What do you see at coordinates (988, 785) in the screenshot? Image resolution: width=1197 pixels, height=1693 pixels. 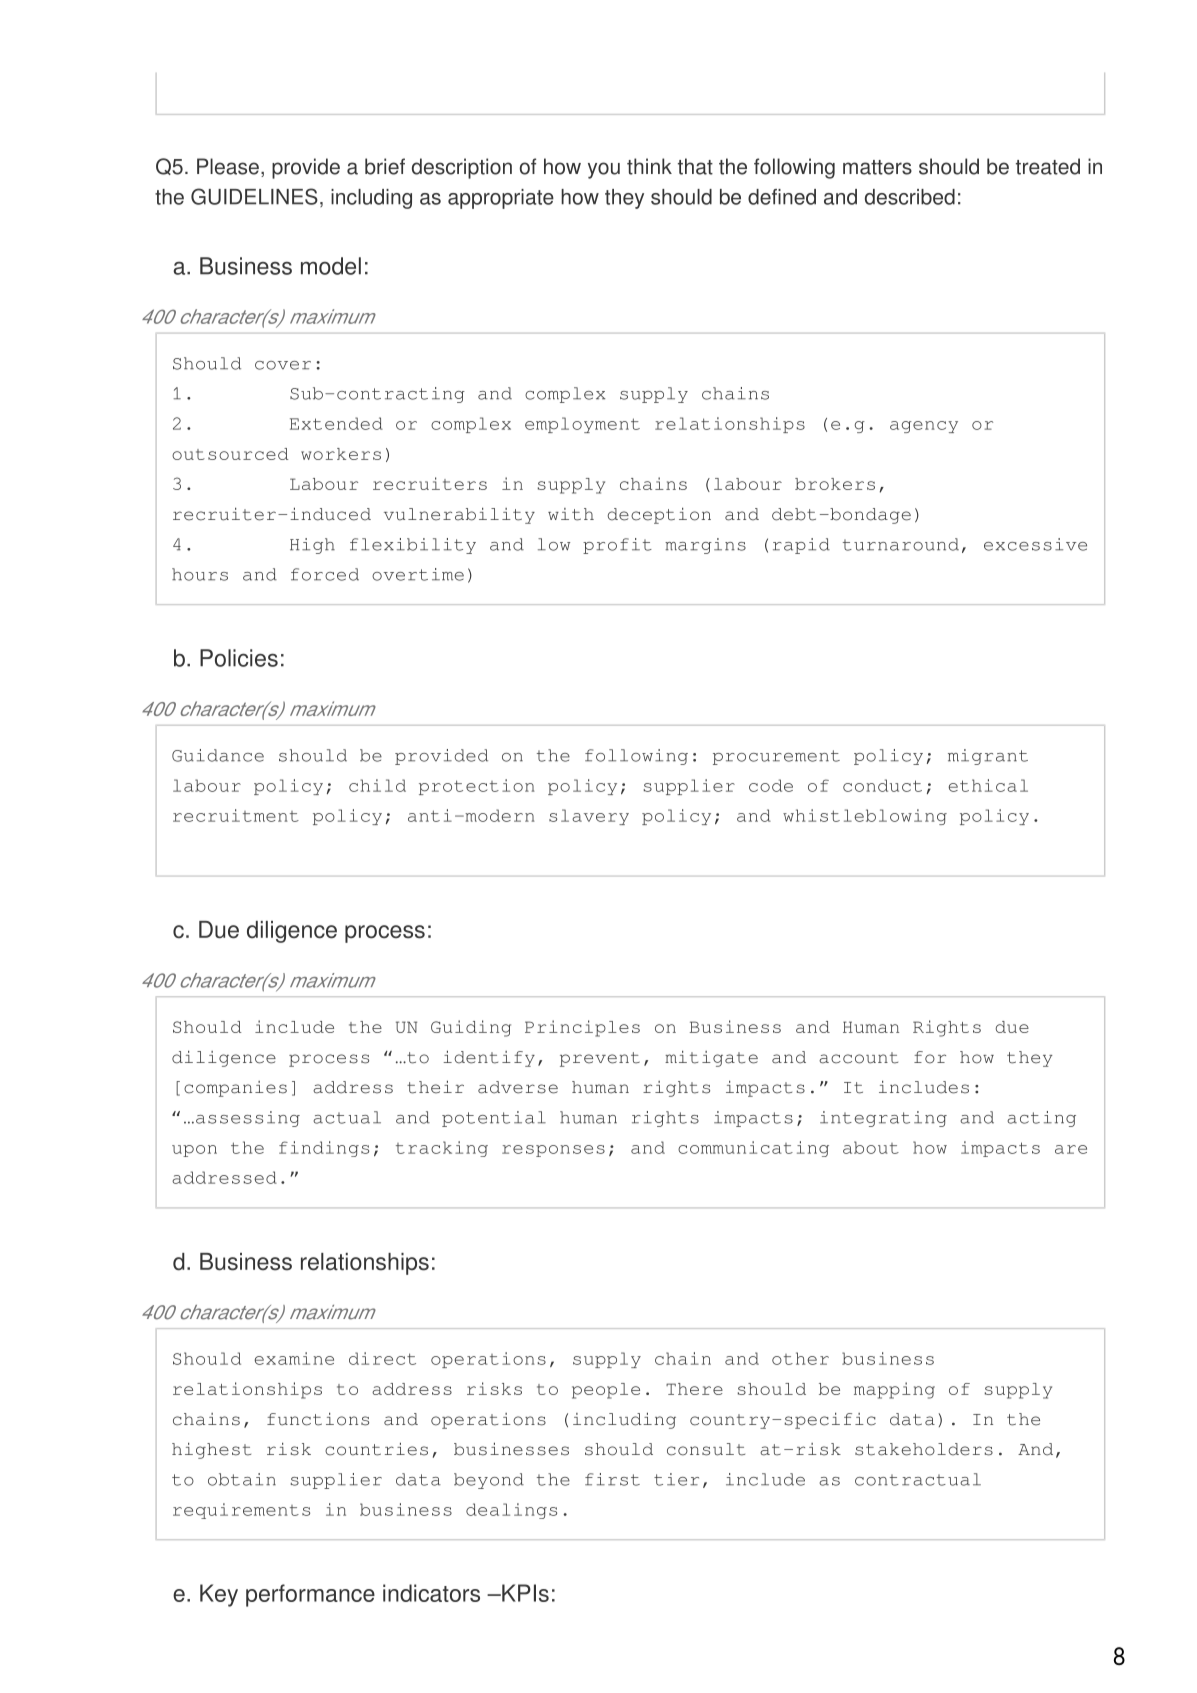 I see `ethical` at bounding box center [988, 785].
